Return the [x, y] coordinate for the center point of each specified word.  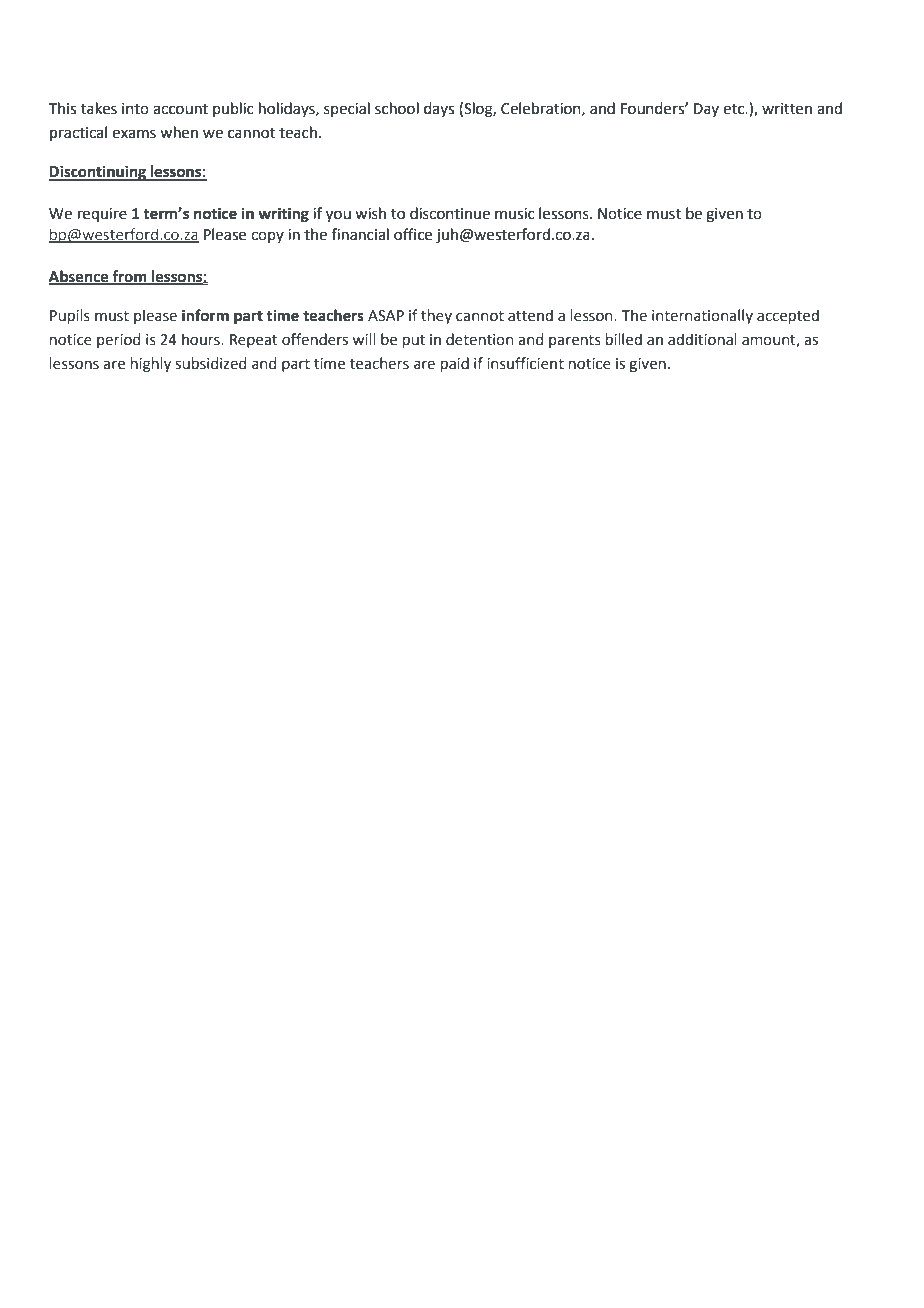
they [436, 316]
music [515, 214]
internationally [702, 316]
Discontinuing [98, 173]
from [130, 277]
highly [151, 365]
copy [267, 237]
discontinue [450, 213]
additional [702, 339]
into [135, 109]
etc [735, 109]
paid [455, 364]
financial [360, 234]
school [397, 108]
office [413, 234]
